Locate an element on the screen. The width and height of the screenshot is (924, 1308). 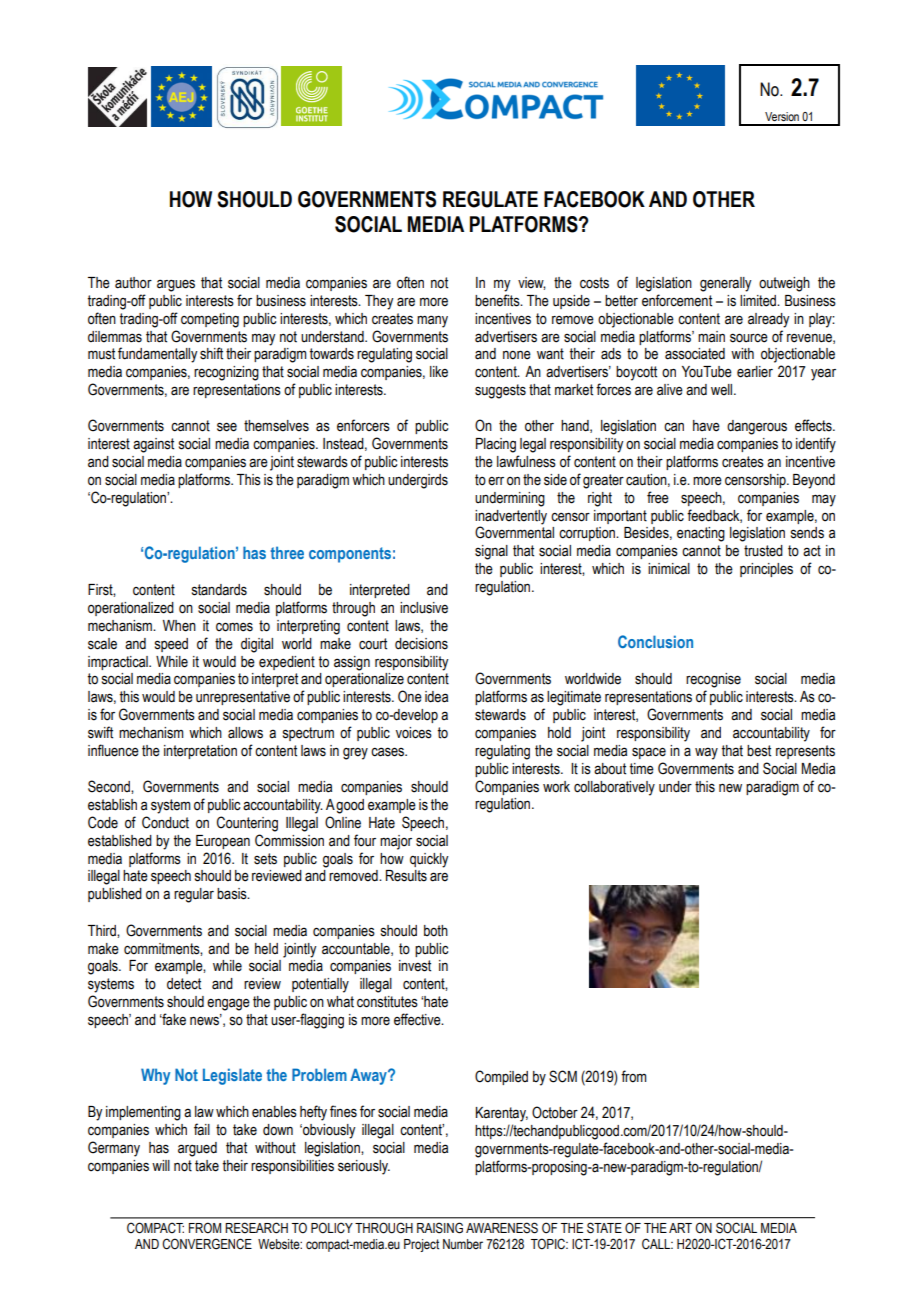
RAISING is located at coordinates (440, 1228).
